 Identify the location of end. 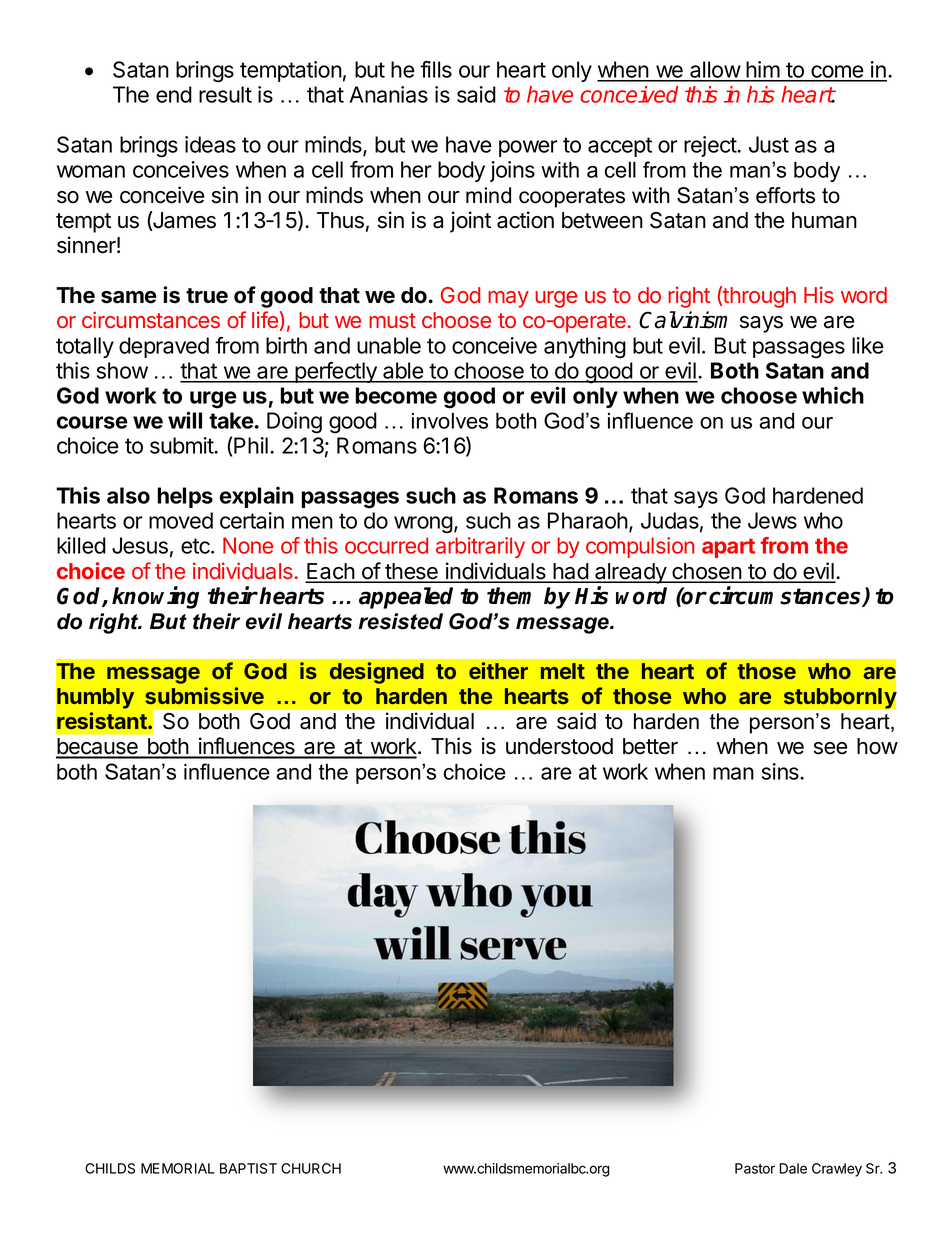
(174, 94).
